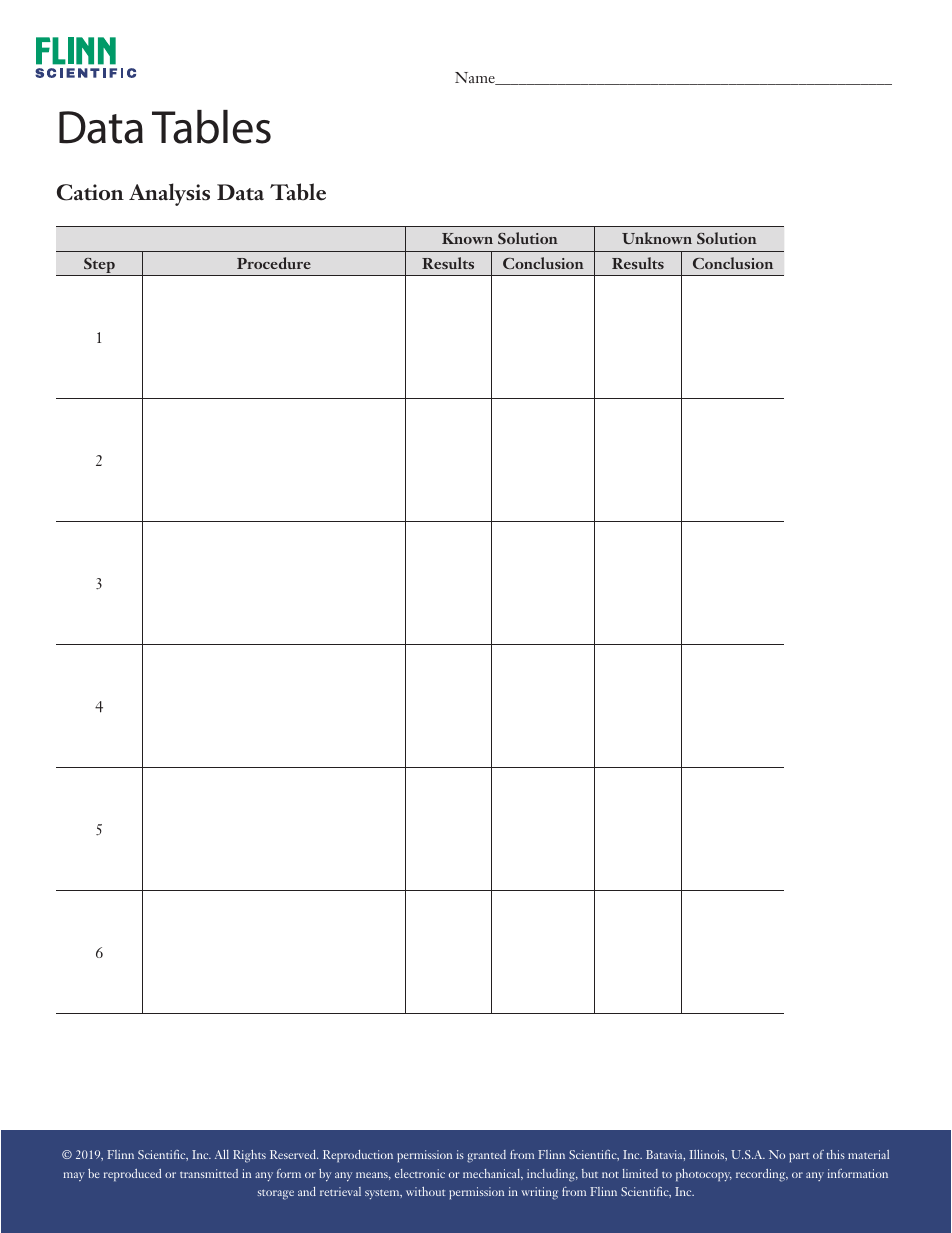 This screenshot has width=952, height=1233. What do you see at coordinates (486, 1156) in the screenshot?
I see `granted` at bounding box center [486, 1156].
